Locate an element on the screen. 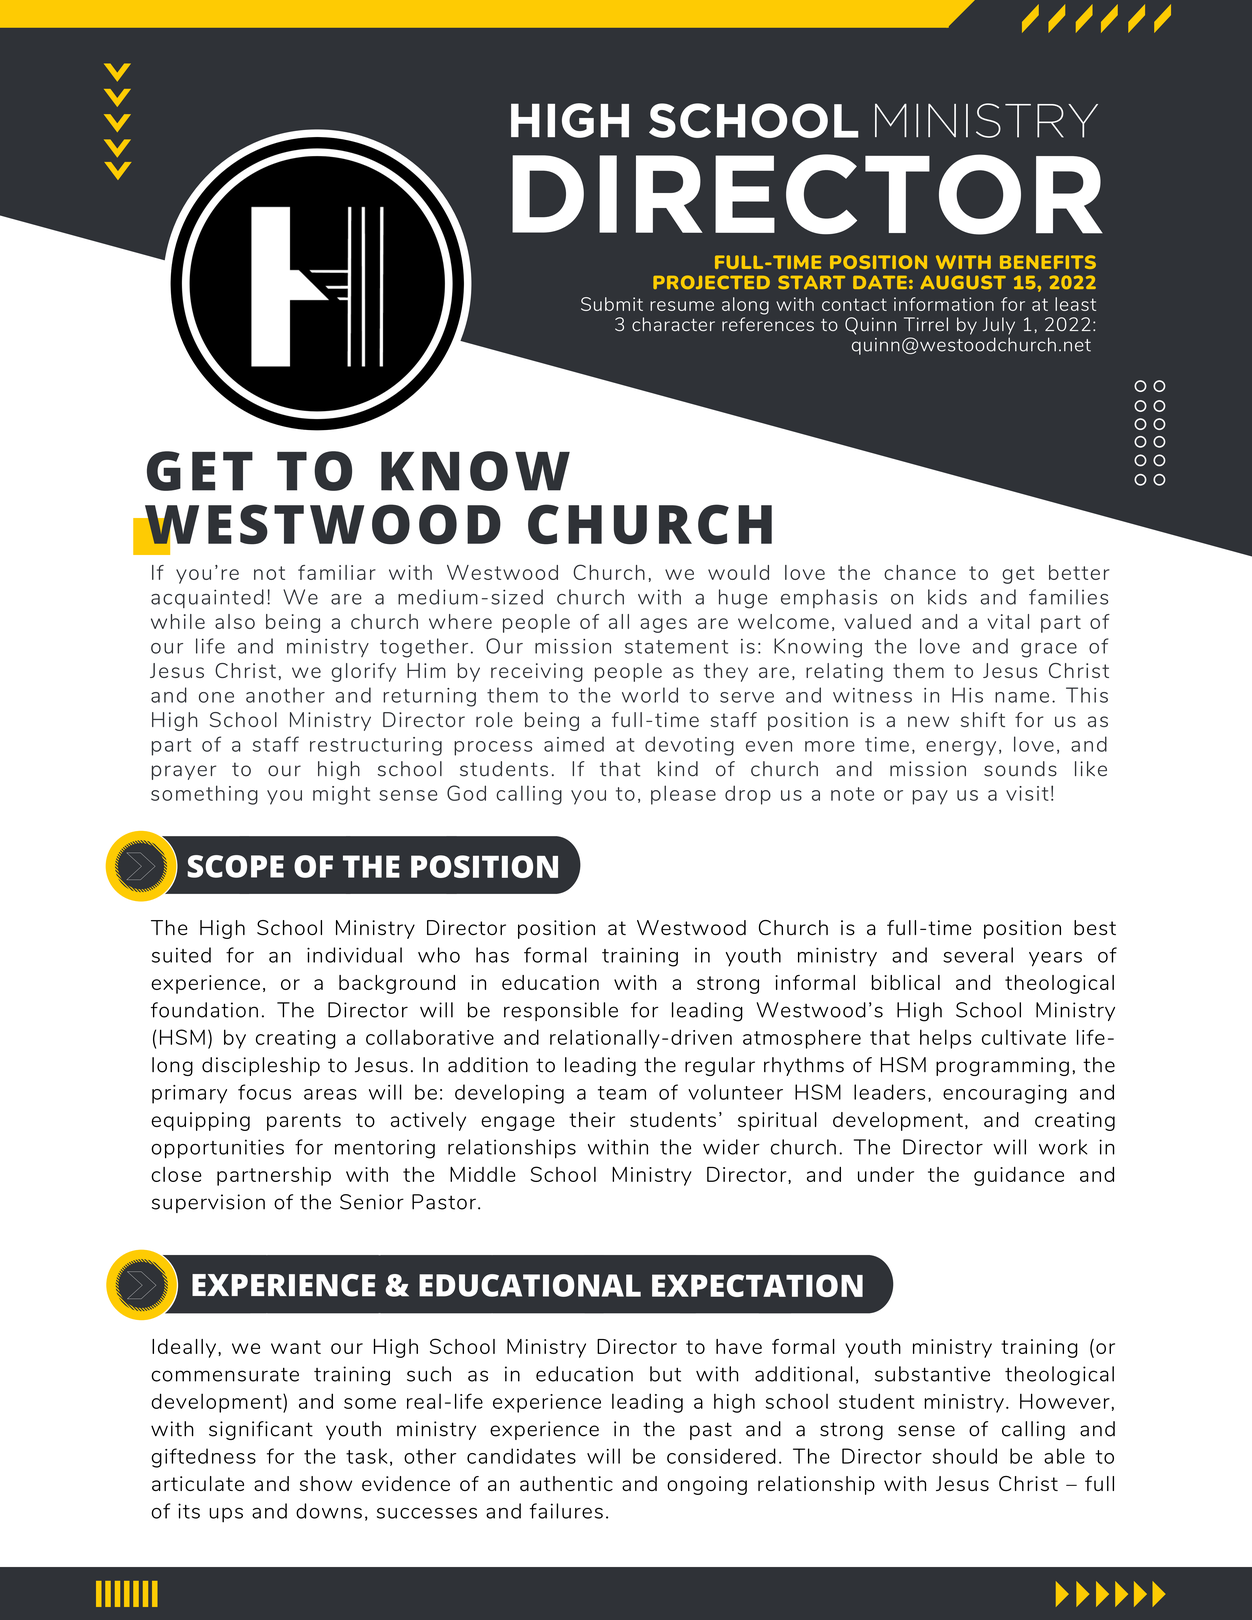  show is located at coordinates (326, 1483).
